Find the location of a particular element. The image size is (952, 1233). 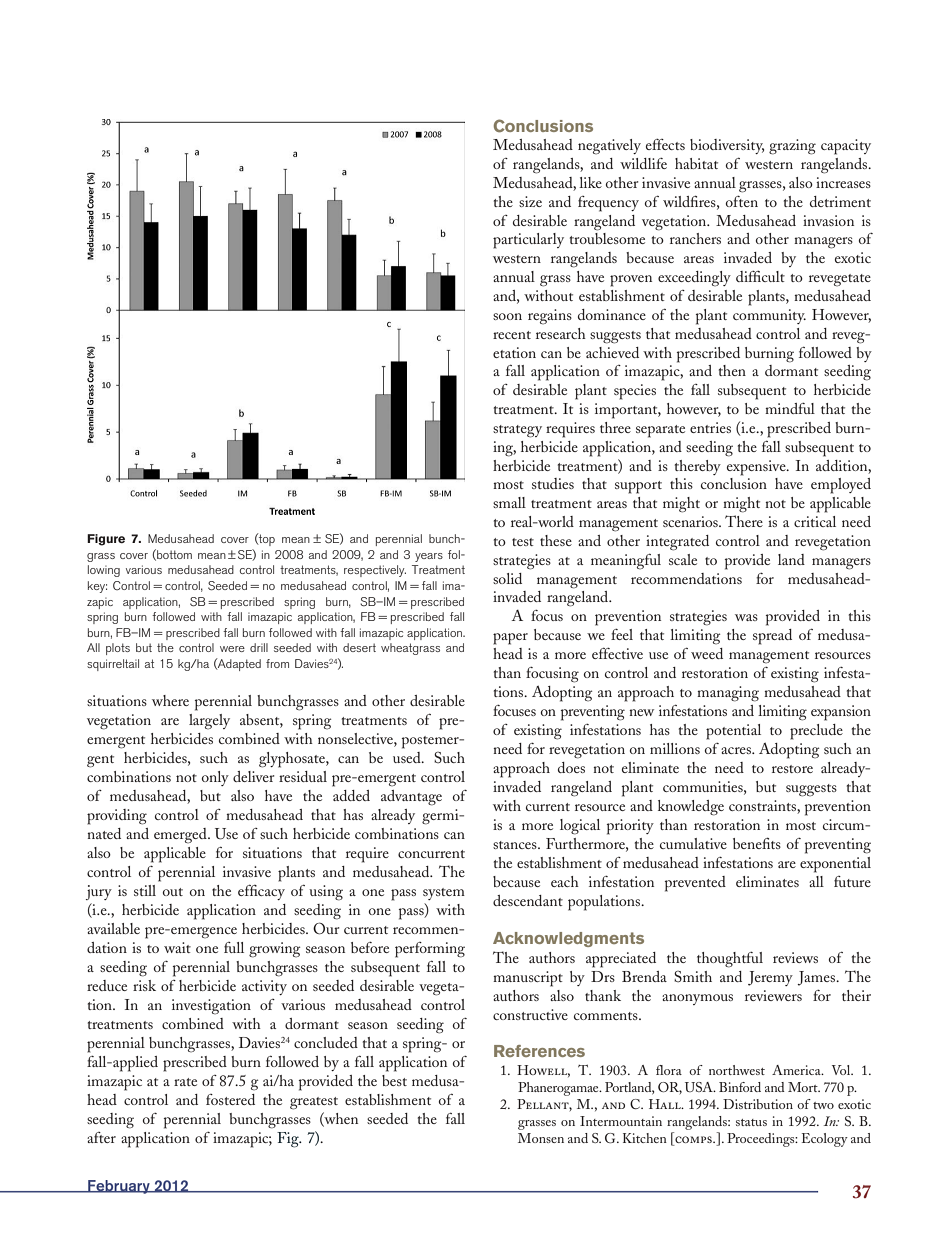

size is located at coordinates (530, 201).
